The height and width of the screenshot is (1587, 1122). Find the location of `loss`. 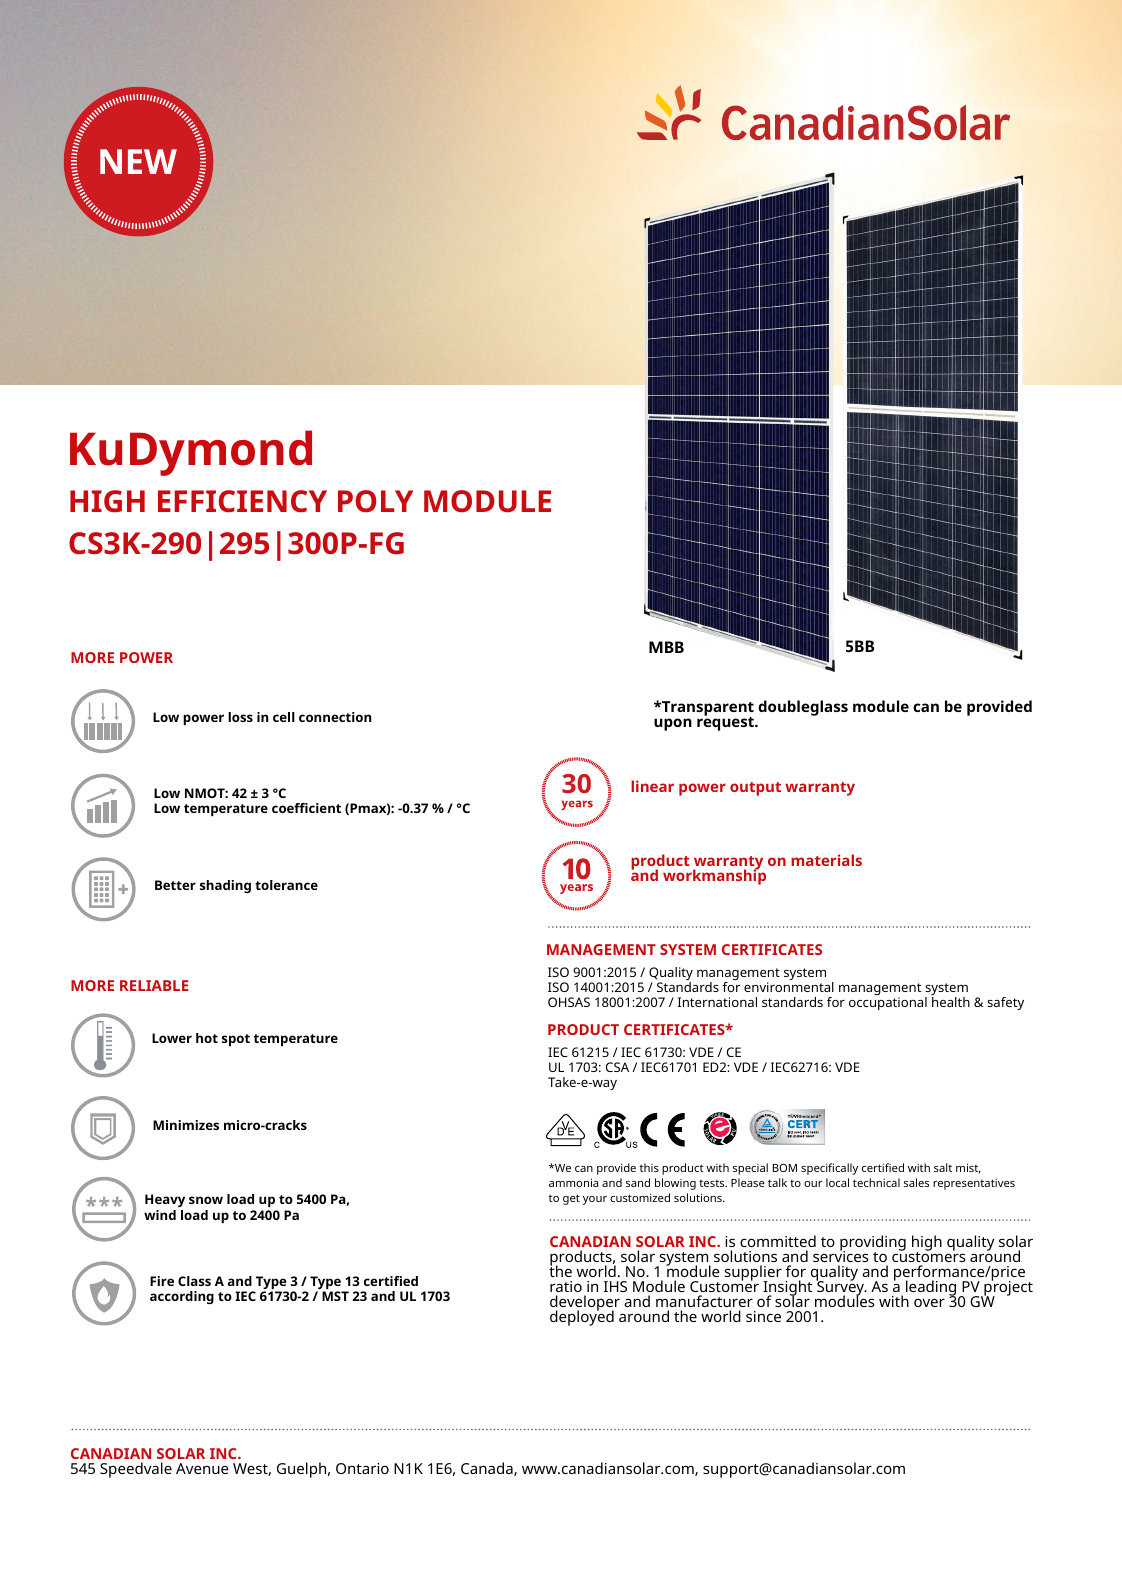

loss is located at coordinates (240, 717).
